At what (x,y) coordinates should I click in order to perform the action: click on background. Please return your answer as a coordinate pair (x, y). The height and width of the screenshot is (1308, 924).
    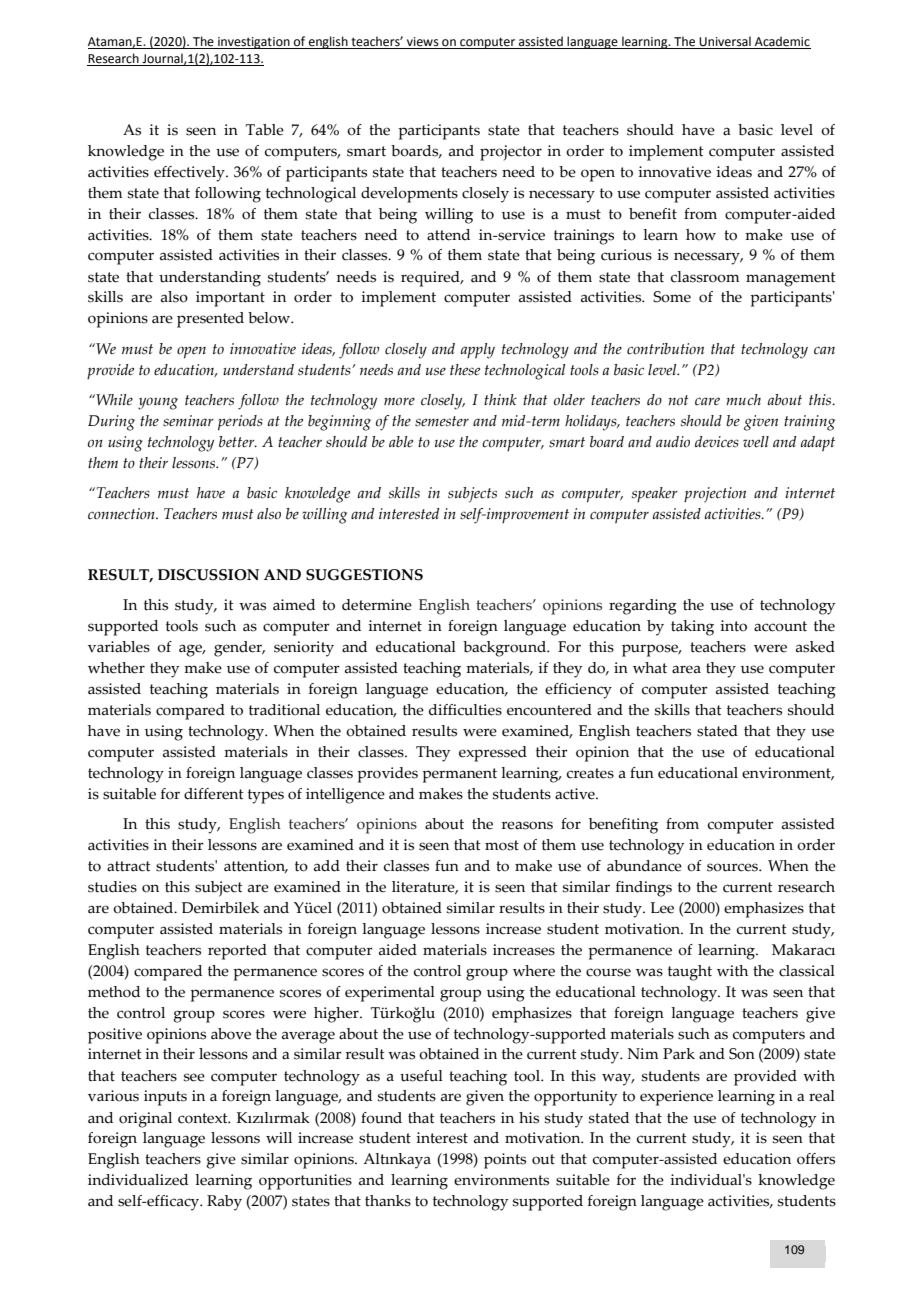
    Looking at the image, I should click on (505, 649).
